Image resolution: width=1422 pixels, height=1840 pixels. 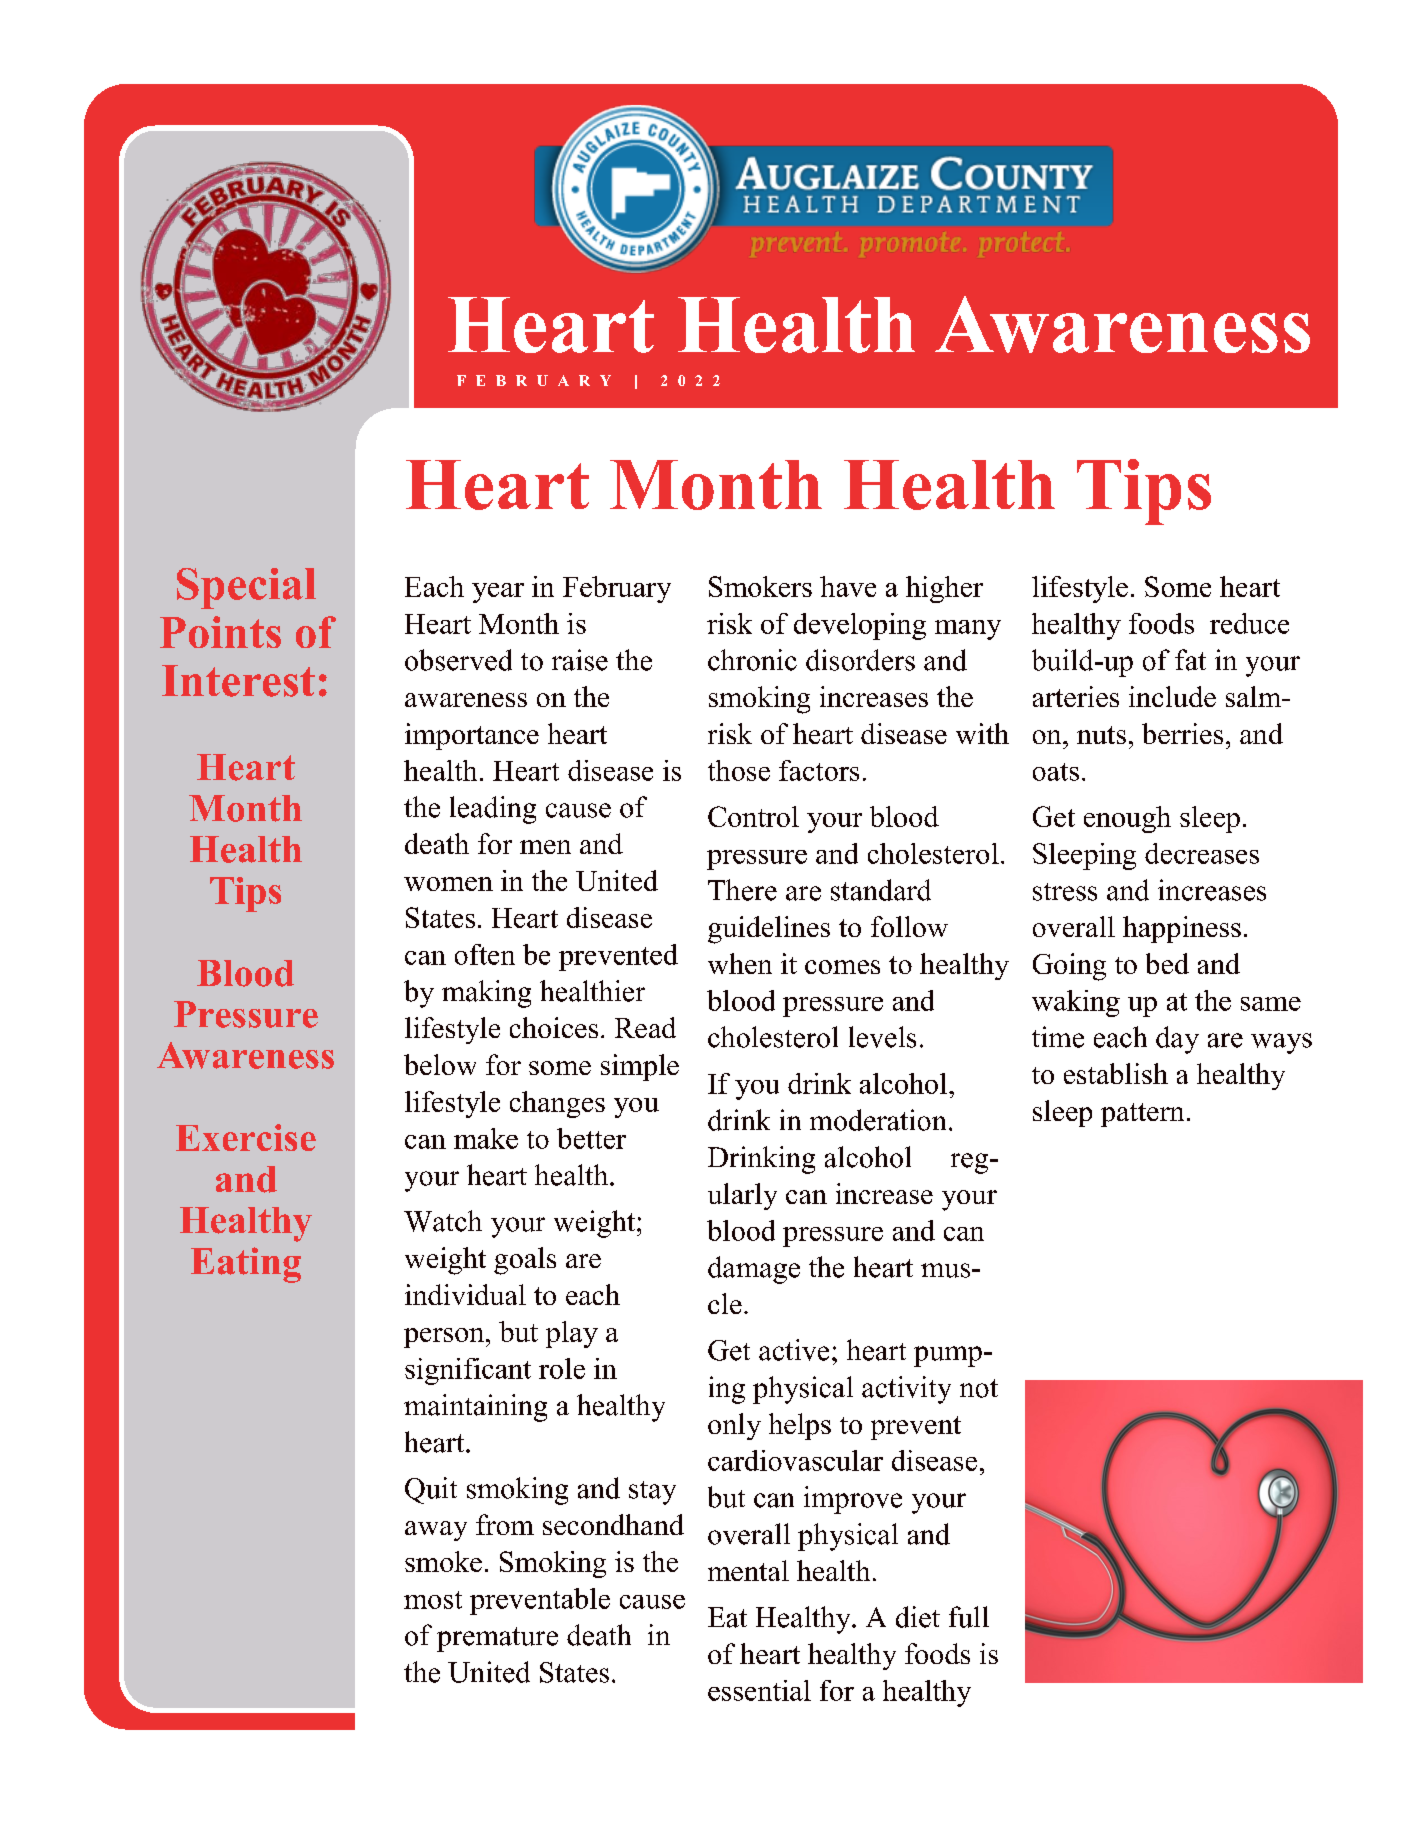 I want to click on damage, so click(x=754, y=1270).
